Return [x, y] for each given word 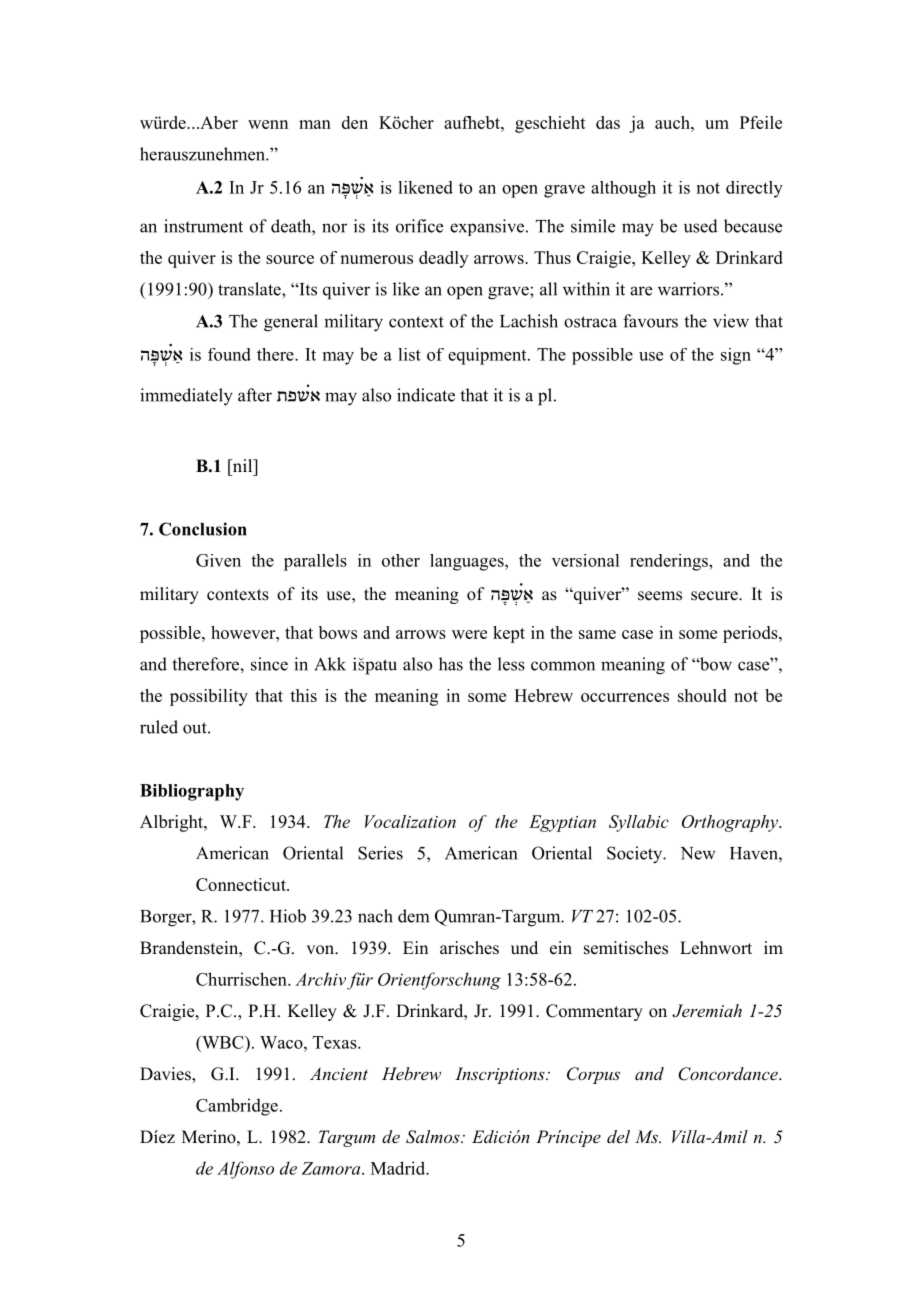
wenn [268, 124]
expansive [488, 227]
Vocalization [410, 821]
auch [673, 122]
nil [242, 465]
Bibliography [192, 792]
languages [468, 562]
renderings [670, 562]
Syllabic [639, 823]
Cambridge [237, 1107]
